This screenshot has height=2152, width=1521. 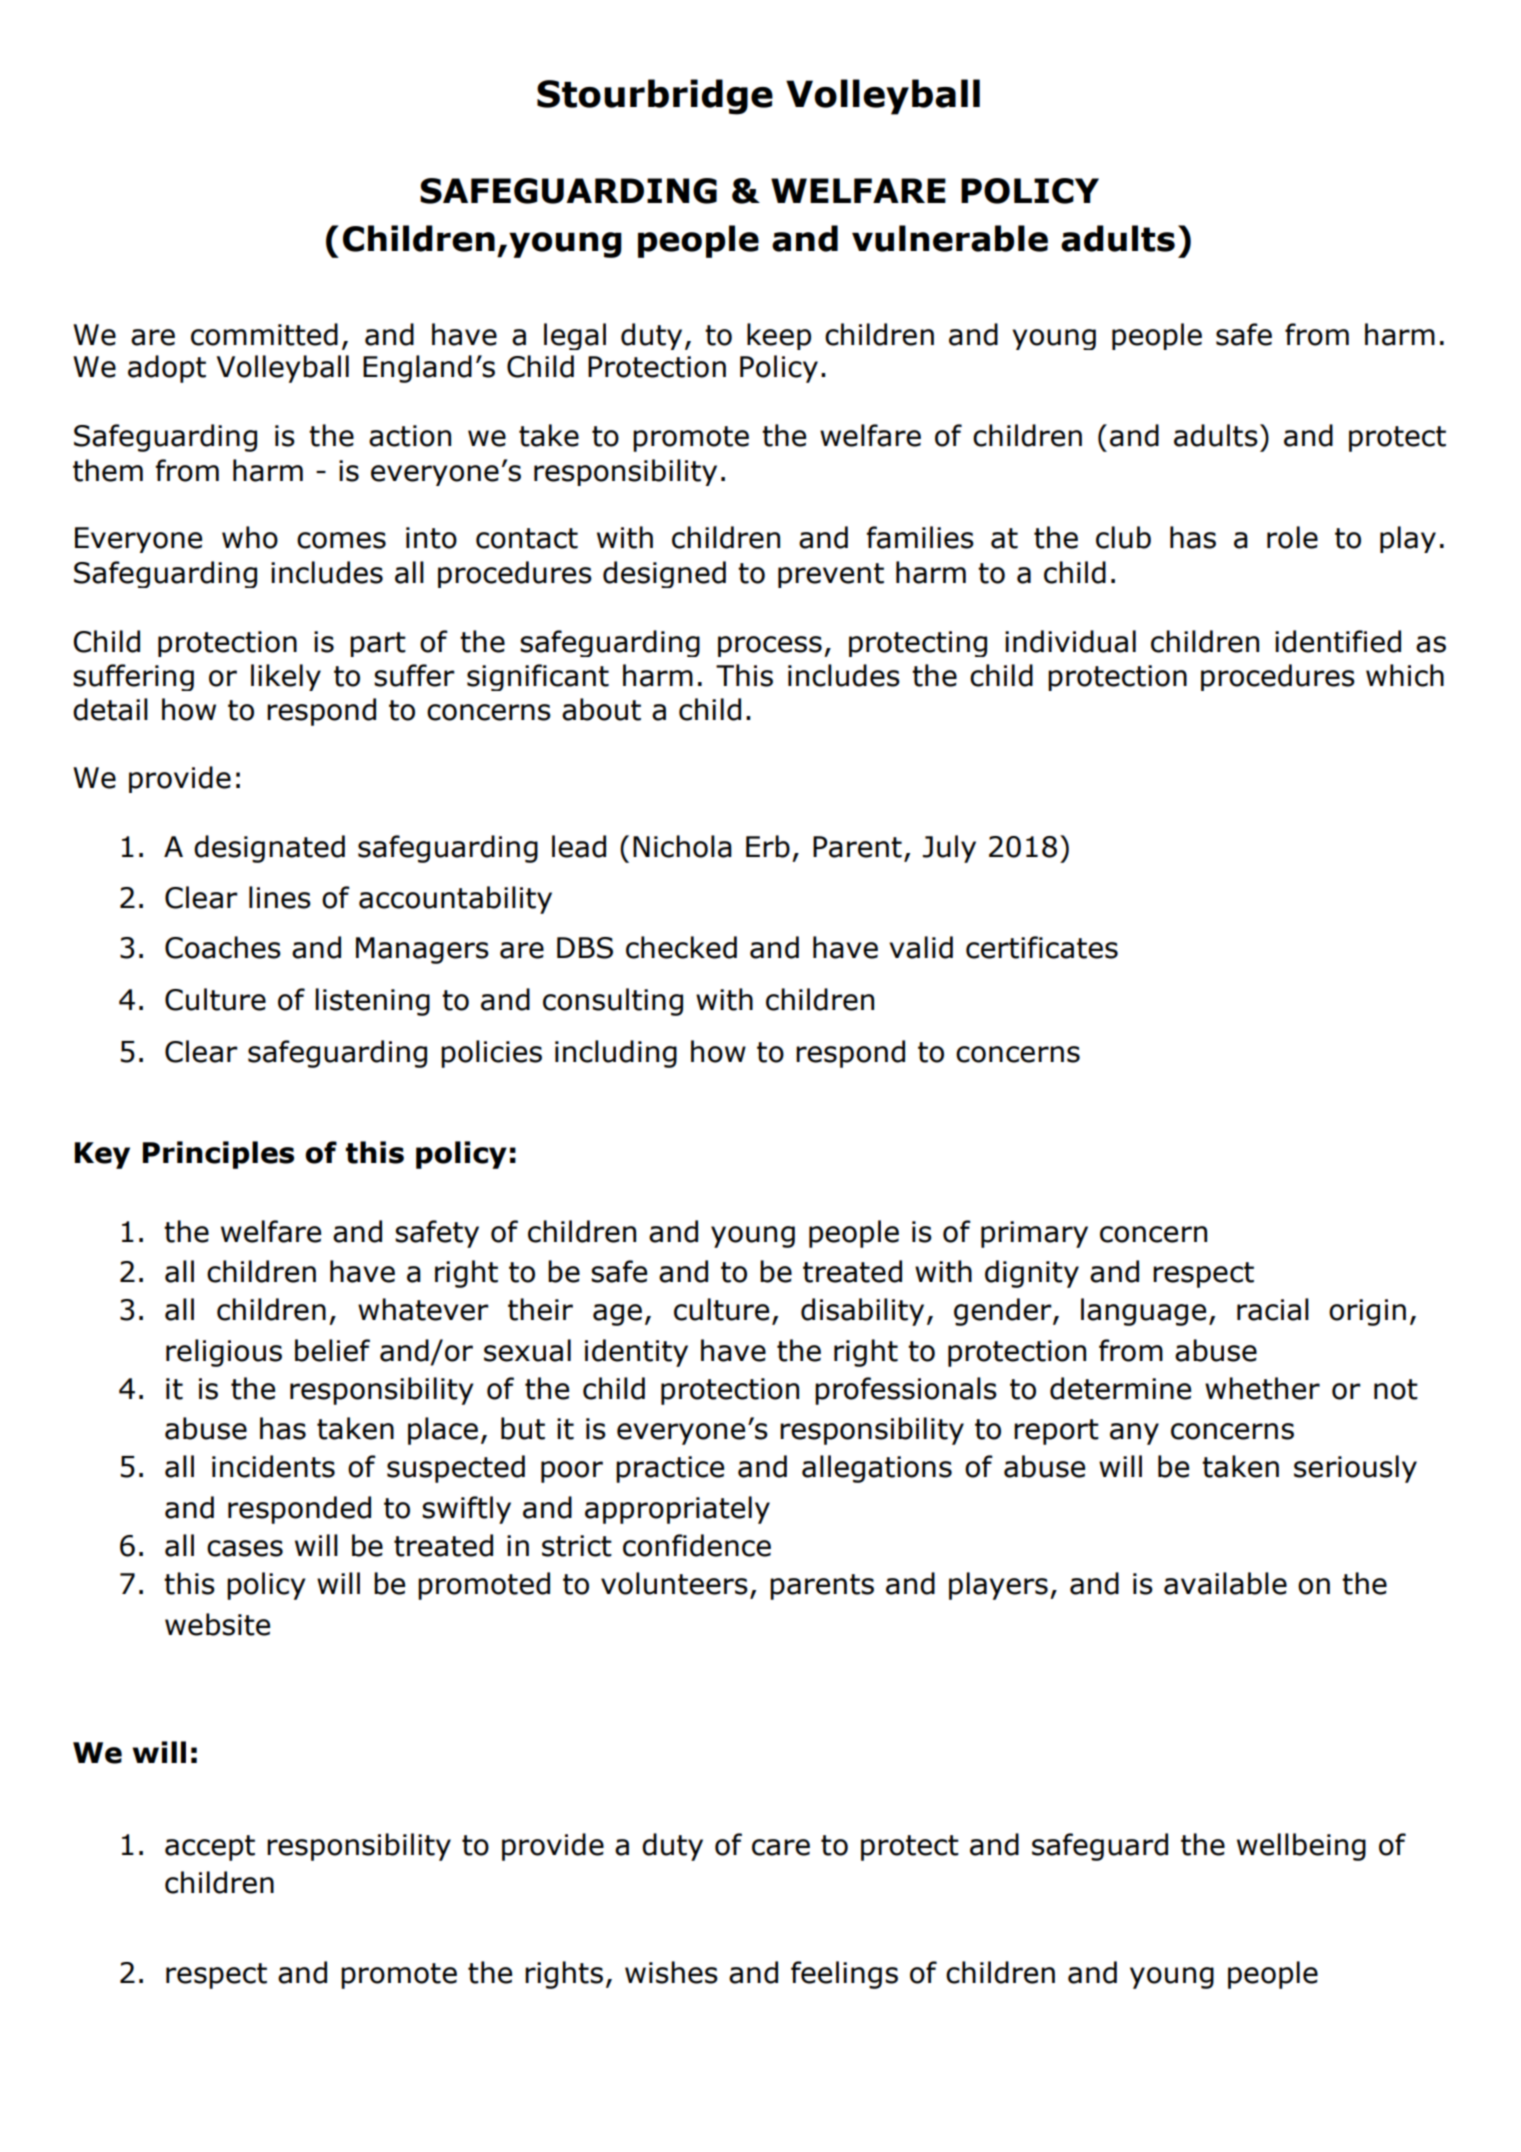 I want to click on wishes, so click(x=671, y=1972).
